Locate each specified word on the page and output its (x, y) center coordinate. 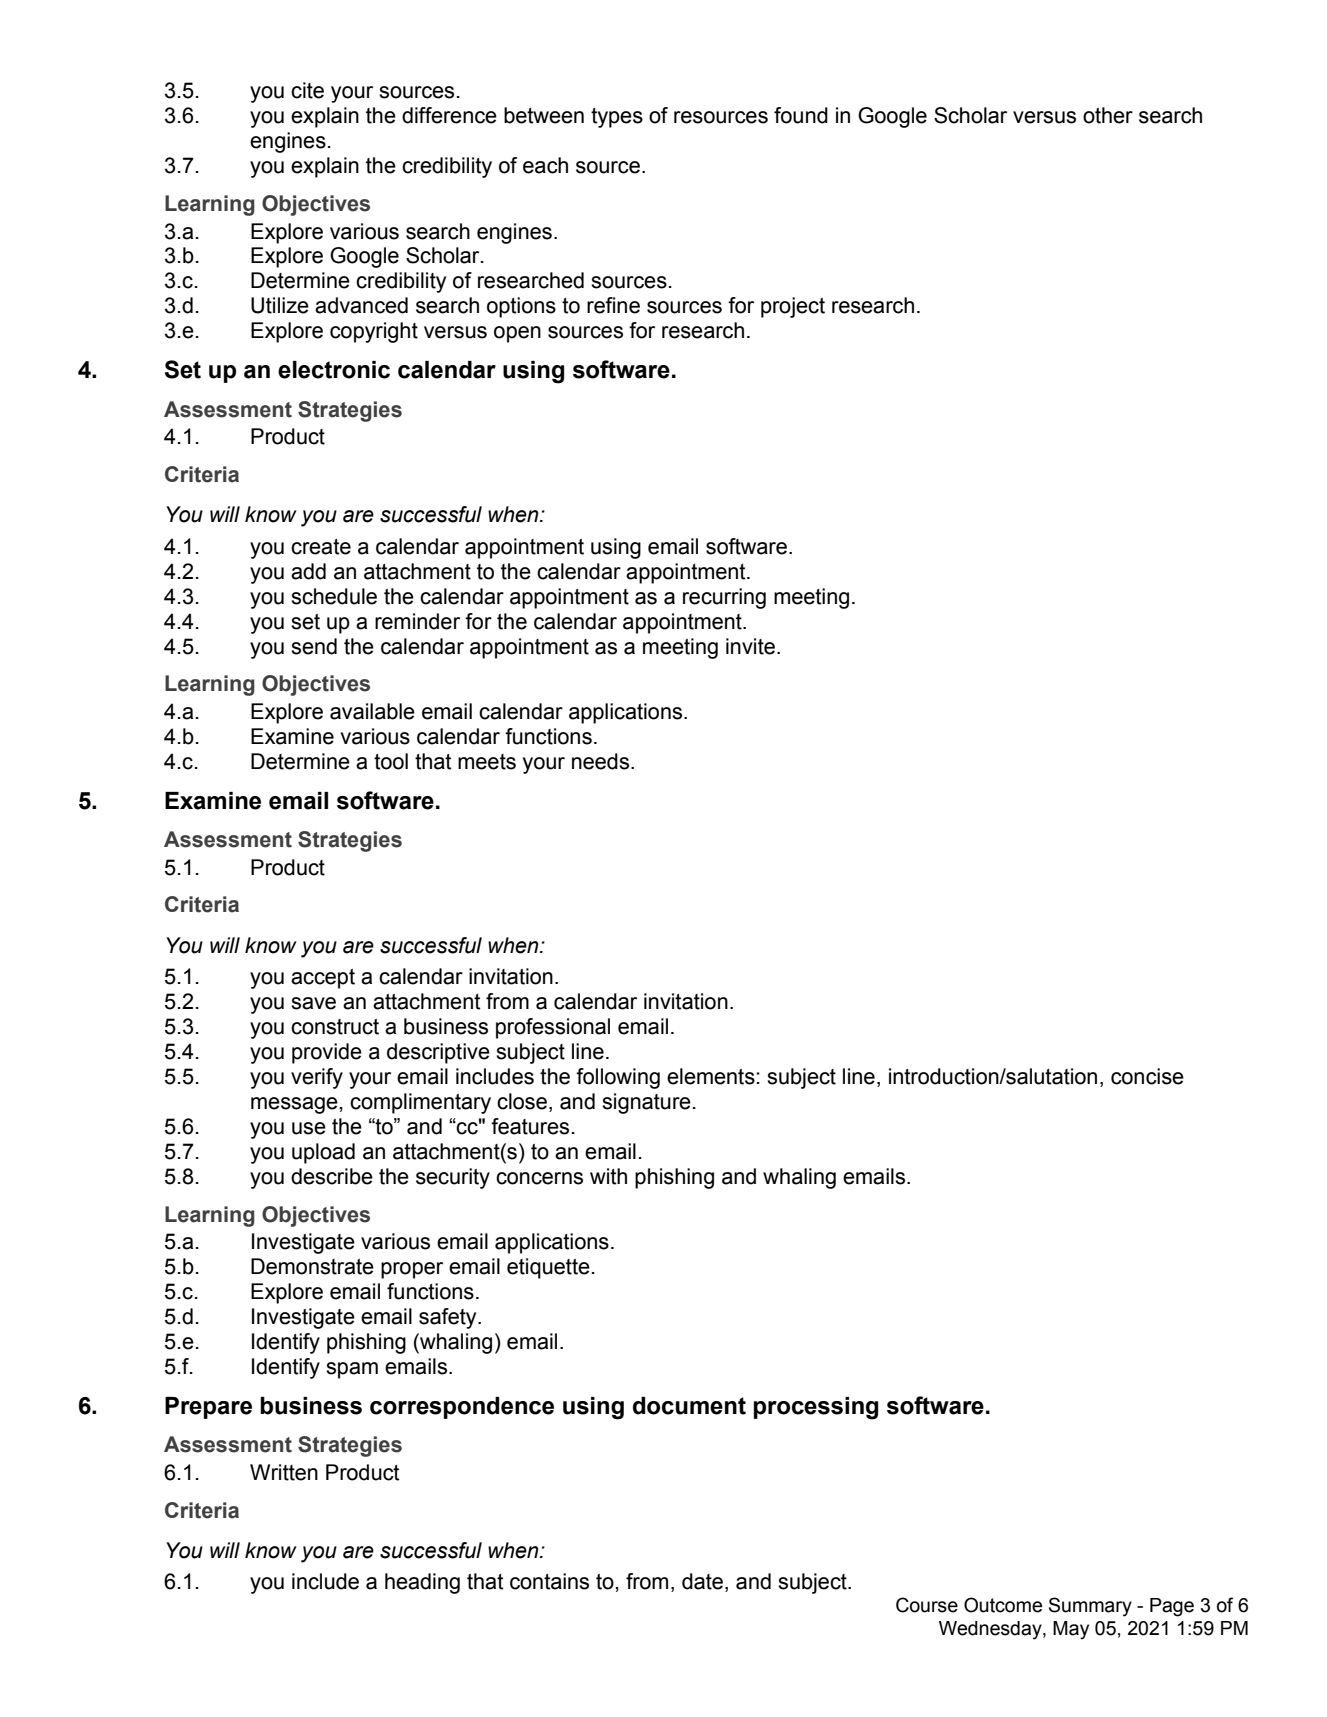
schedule (334, 596)
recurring (724, 598)
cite (307, 90)
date (704, 1582)
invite (750, 646)
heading (422, 1583)
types (617, 118)
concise (1147, 1076)
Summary (1090, 1607)
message (295, 1105)
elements (711, 1076)
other (1108, 115)
